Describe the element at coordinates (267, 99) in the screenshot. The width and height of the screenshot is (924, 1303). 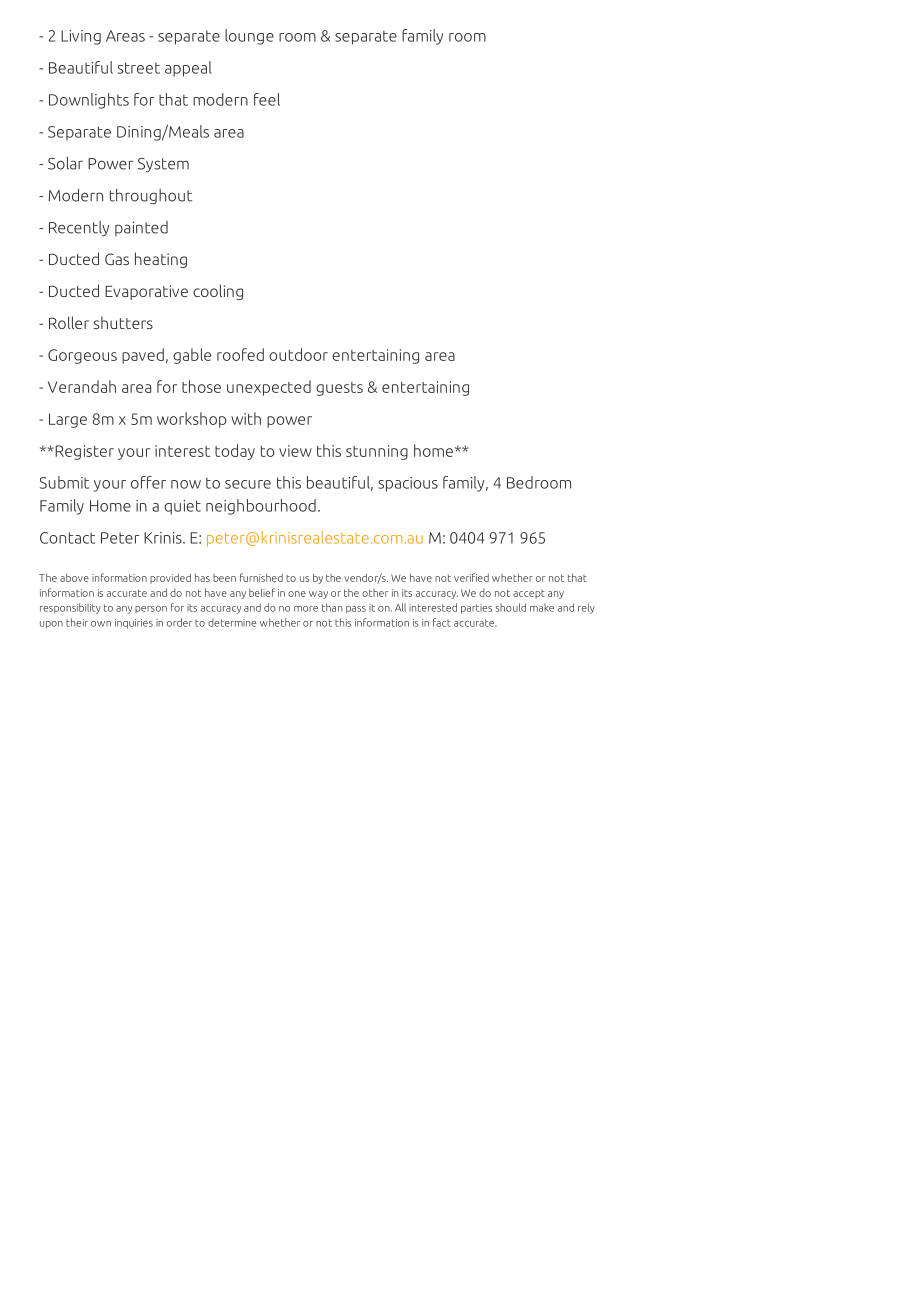
I see `feel` at that location.
